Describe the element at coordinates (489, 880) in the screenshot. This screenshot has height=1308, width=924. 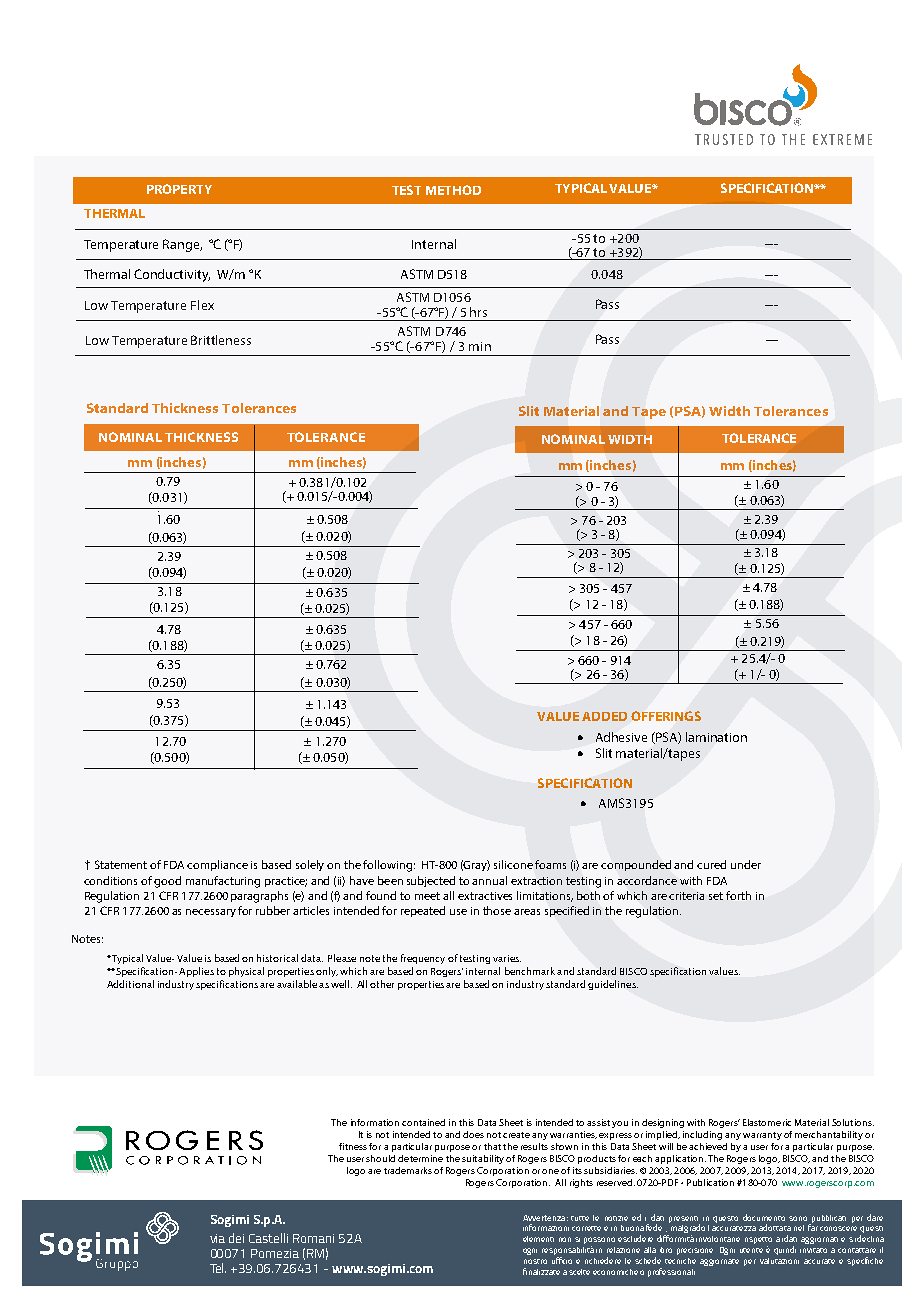
I see `annual` at that location.
